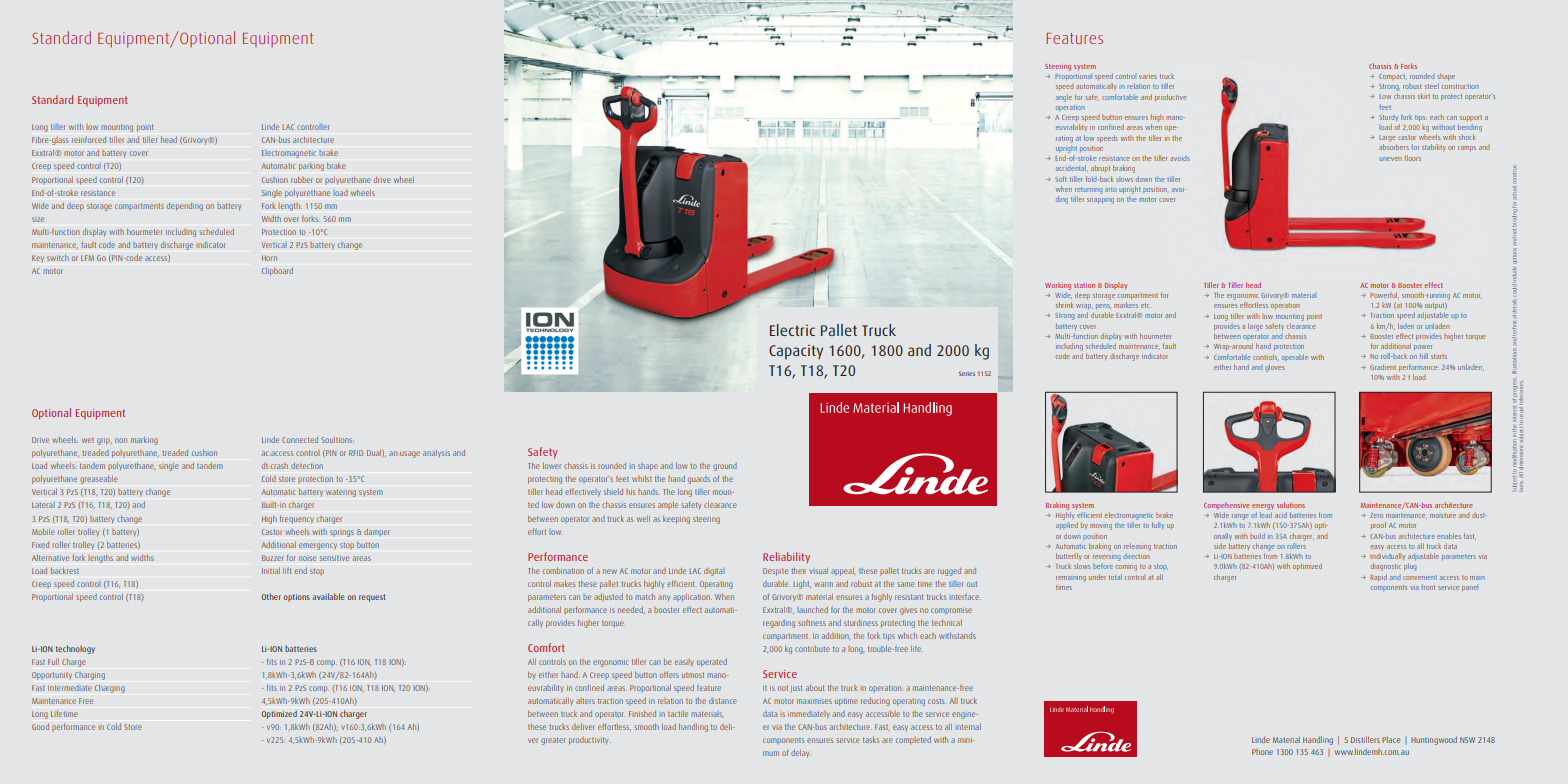  I want to click on Good, so click(40, 727).
